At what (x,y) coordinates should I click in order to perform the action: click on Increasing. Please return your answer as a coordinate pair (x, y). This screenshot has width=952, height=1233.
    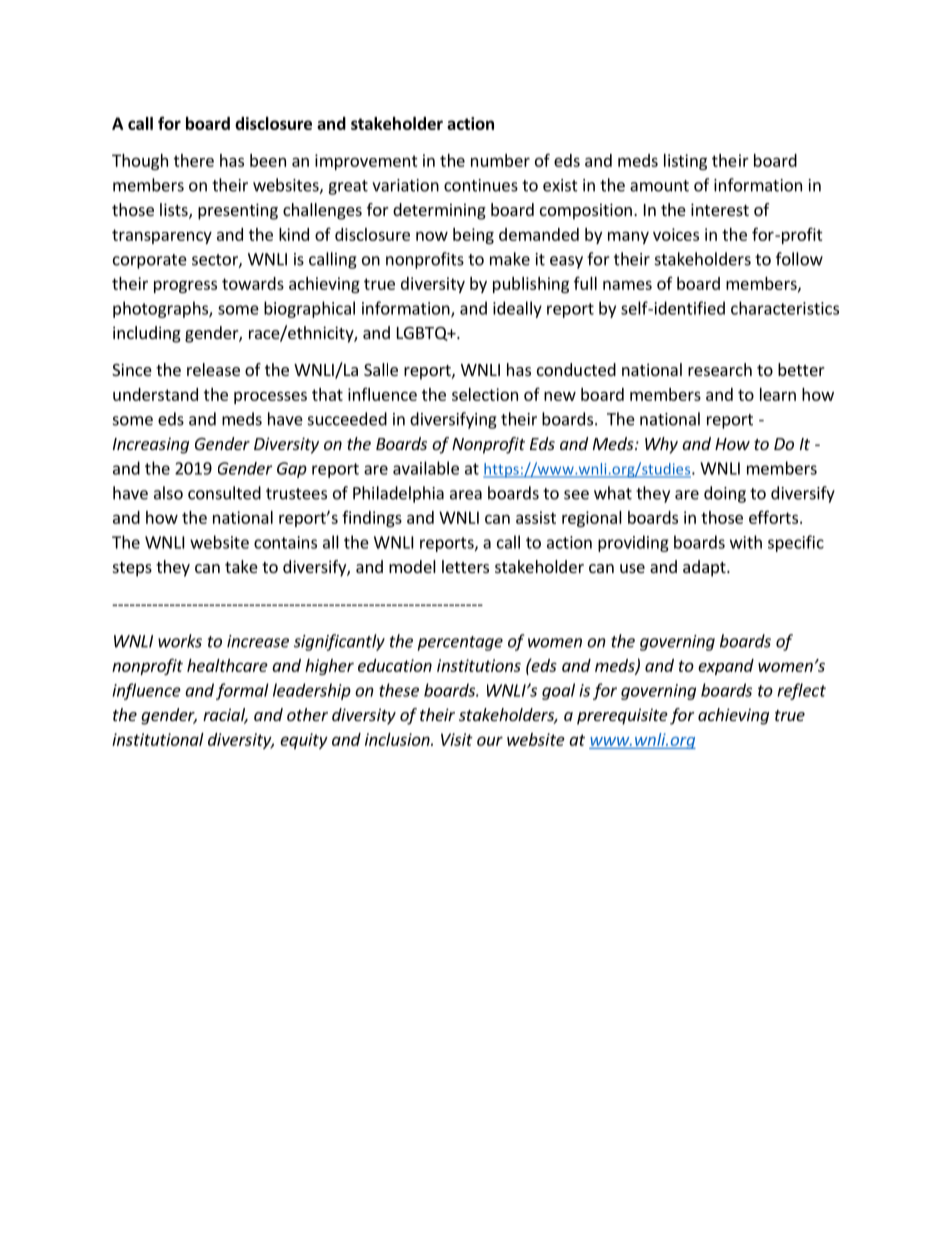
    Looking at the image, I should click on (151, 445).
